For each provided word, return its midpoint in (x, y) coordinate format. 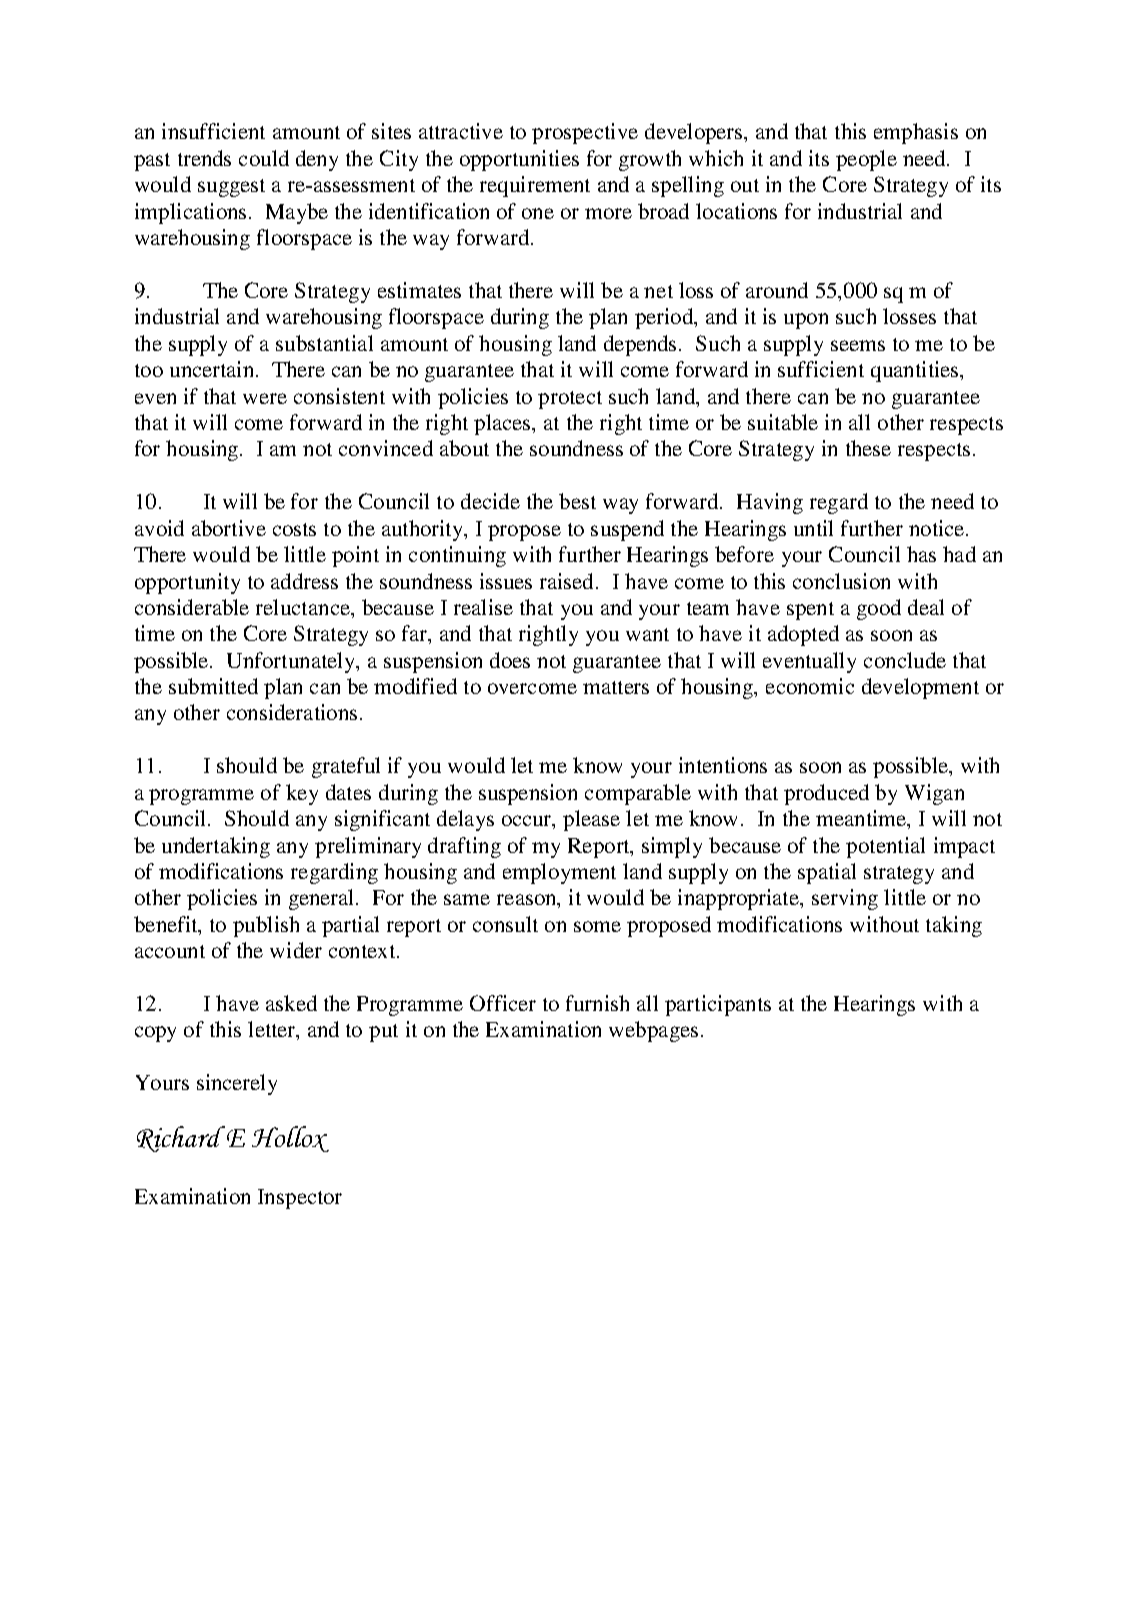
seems (858, 345)
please (591, 820)
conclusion (841, 581)
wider (296, 950)
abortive (229, 528)
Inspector (300, 1199)
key (302, 794)
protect (570, 400)
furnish (597, 1003)
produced (826, 794)
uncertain (211, 369)
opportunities (519, 160)
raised (568, 581)
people (866, 160)
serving (845, 899)
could (264, 158)
